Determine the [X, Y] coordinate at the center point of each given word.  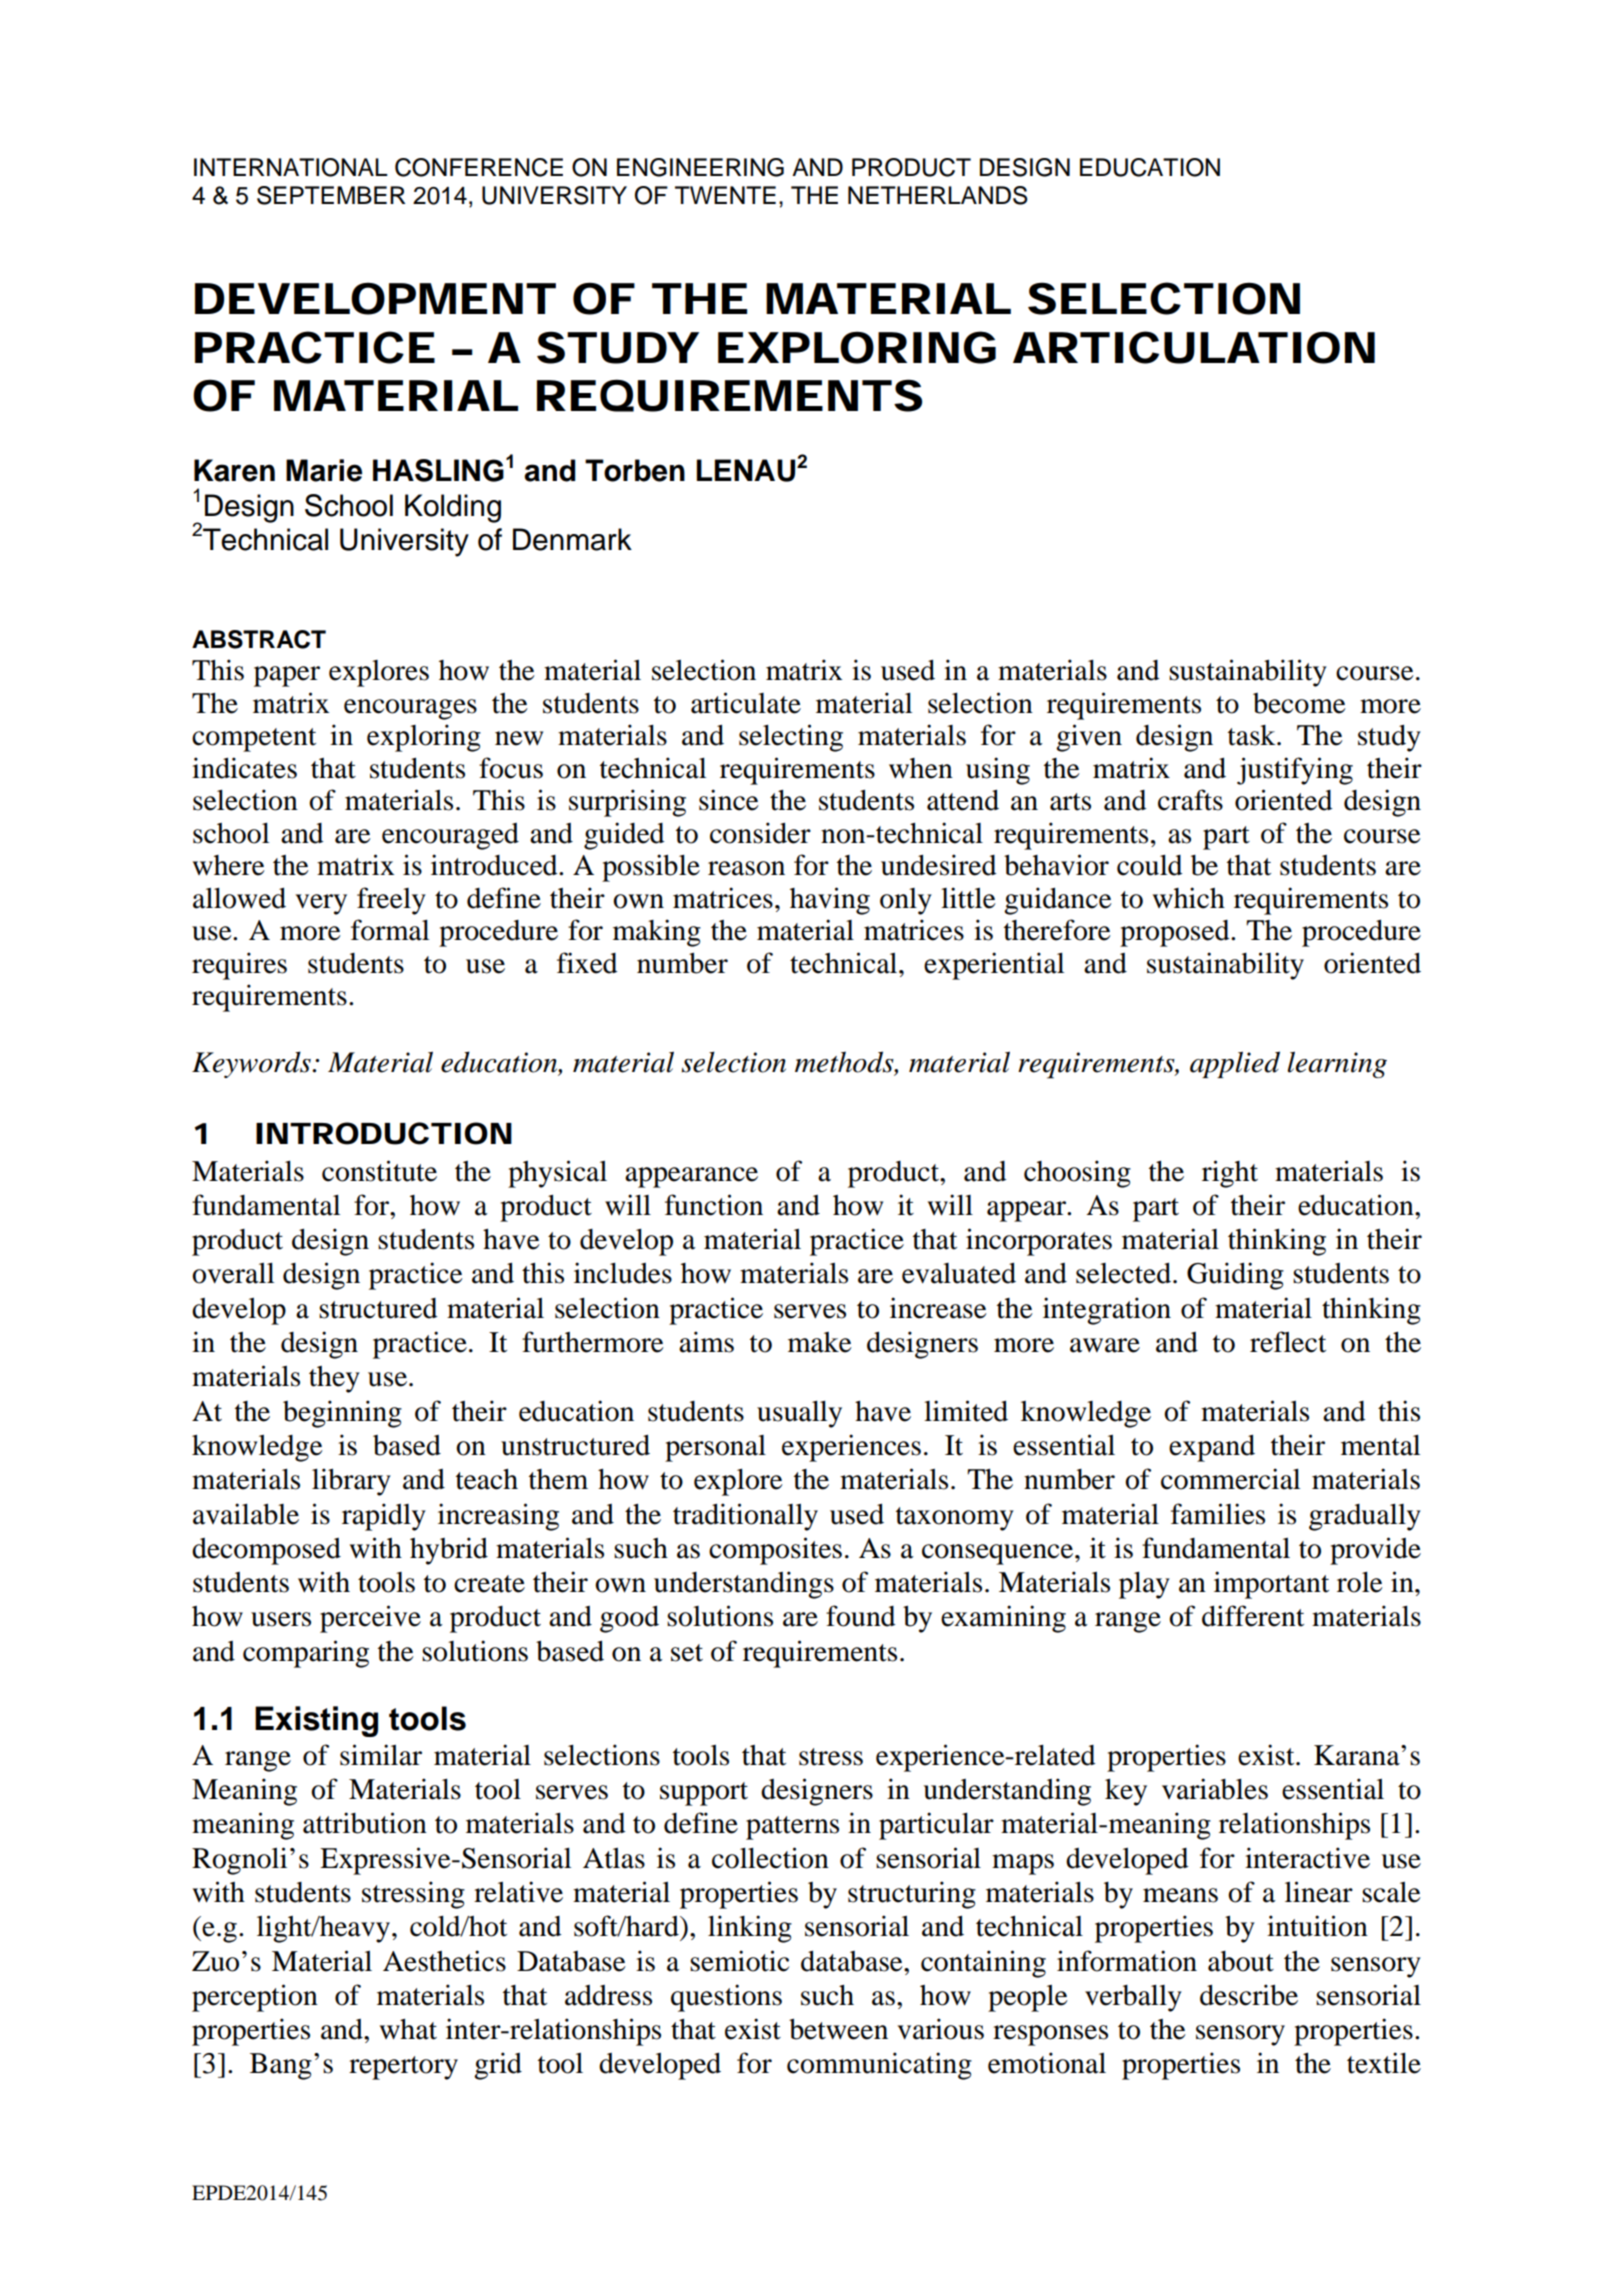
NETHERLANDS [938, 195]
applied [1235, 1064]
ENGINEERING [700, 167]
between [838, 2029]
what [408, 2029]
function [714, 1205]
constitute [379, 1171]
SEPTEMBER [331, 195]
